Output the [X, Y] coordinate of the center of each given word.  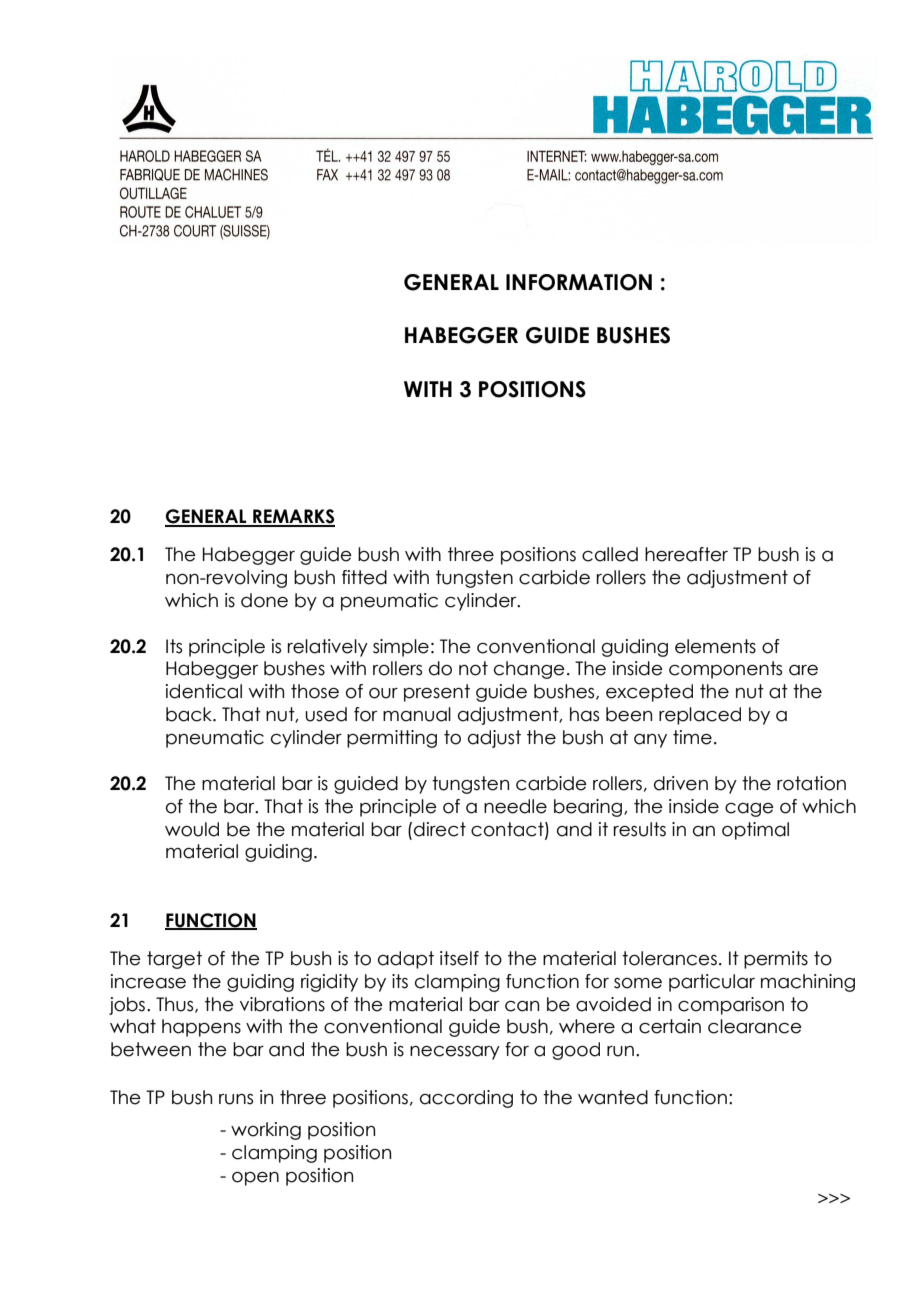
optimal [755, 831]
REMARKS [293, 517]
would [192, 829]
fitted [364, 577]
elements [715, 646]
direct [440, 829]
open [255, 1179]
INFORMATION [579, 282]
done [264, 600]
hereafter [686, 554]
